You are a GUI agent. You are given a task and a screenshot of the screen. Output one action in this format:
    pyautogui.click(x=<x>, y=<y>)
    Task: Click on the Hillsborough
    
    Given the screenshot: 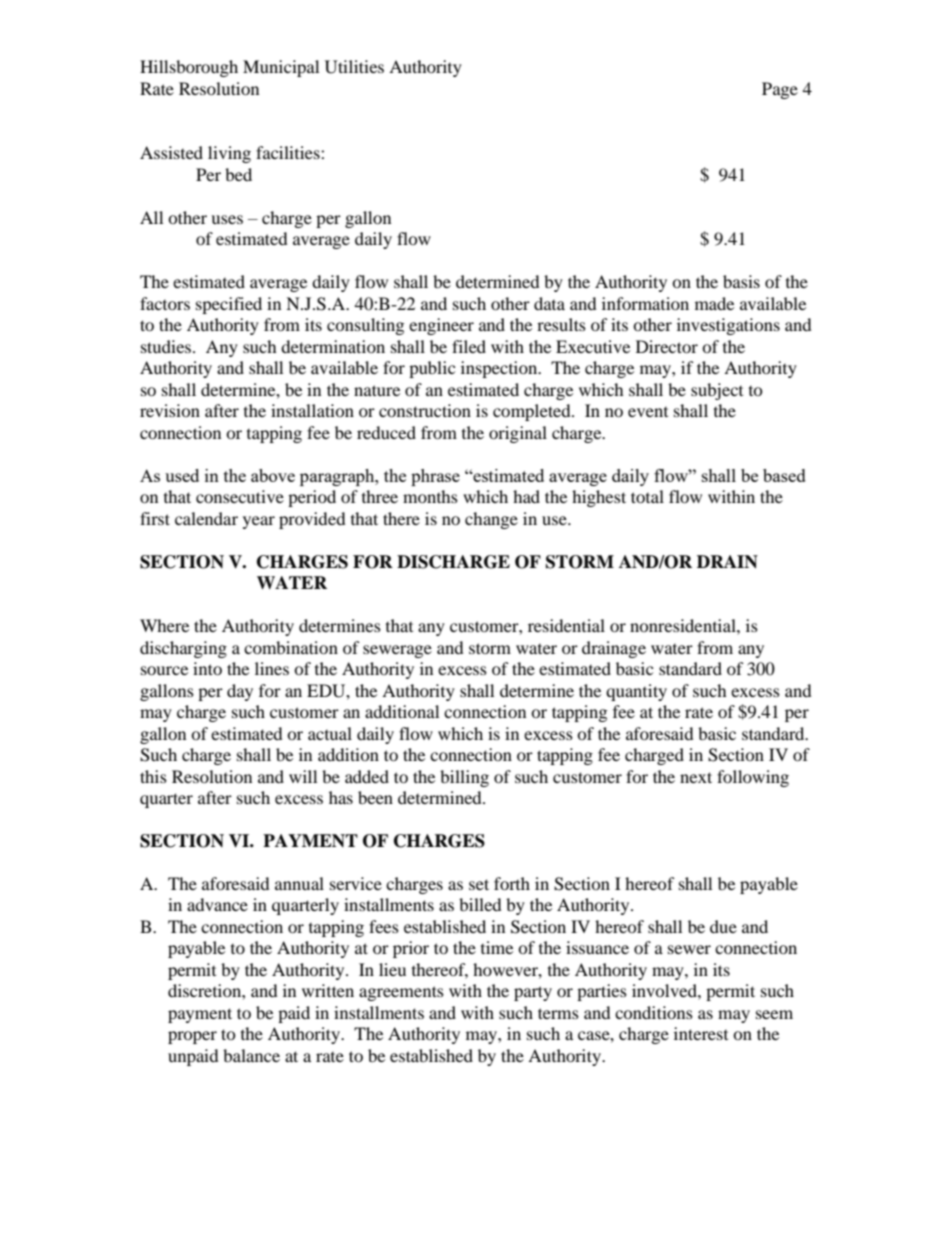 What is the action you would take?
    pyautogui.click(x=189, y=68)
